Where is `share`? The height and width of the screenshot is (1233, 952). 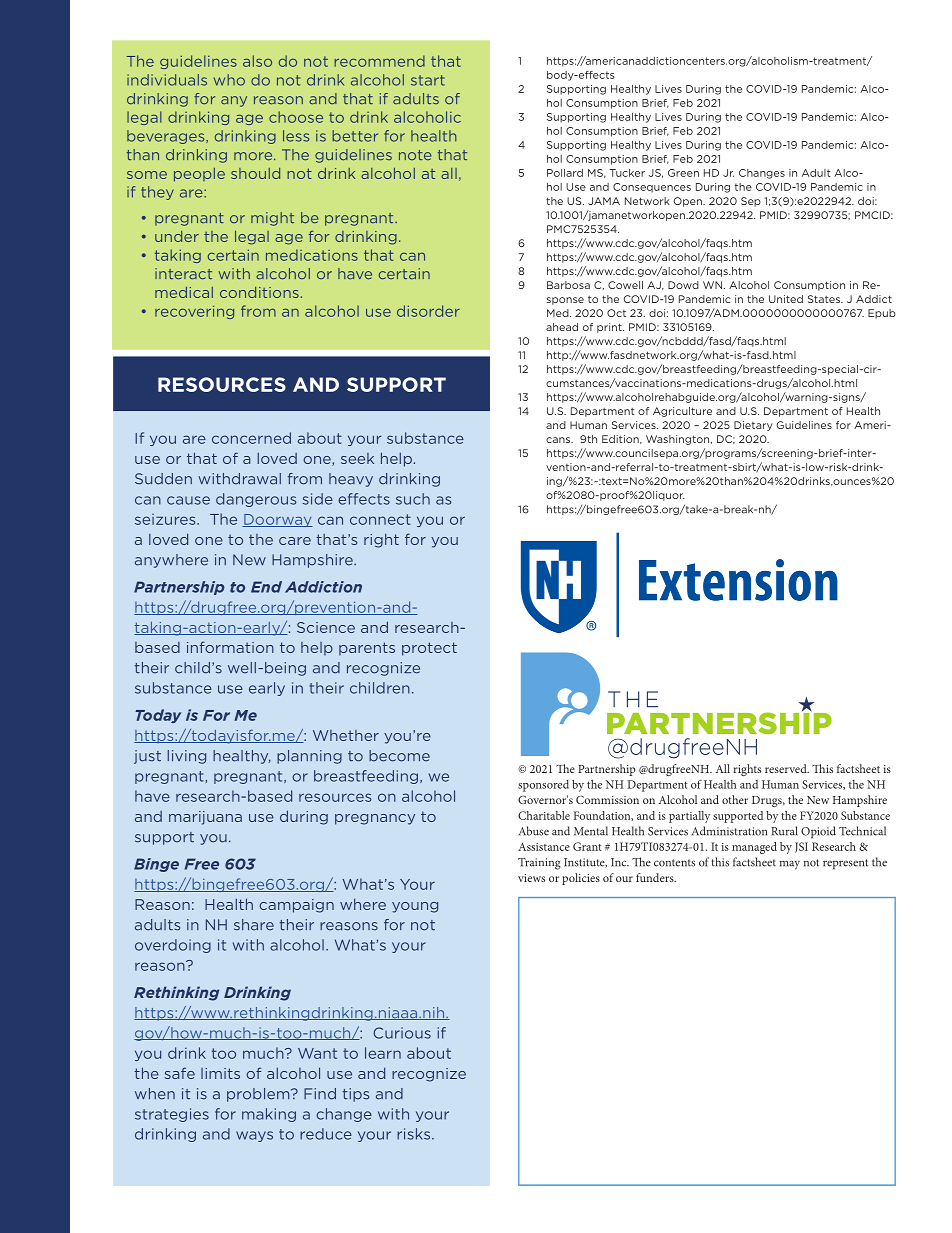 share is located at coordinates (254, 925).
